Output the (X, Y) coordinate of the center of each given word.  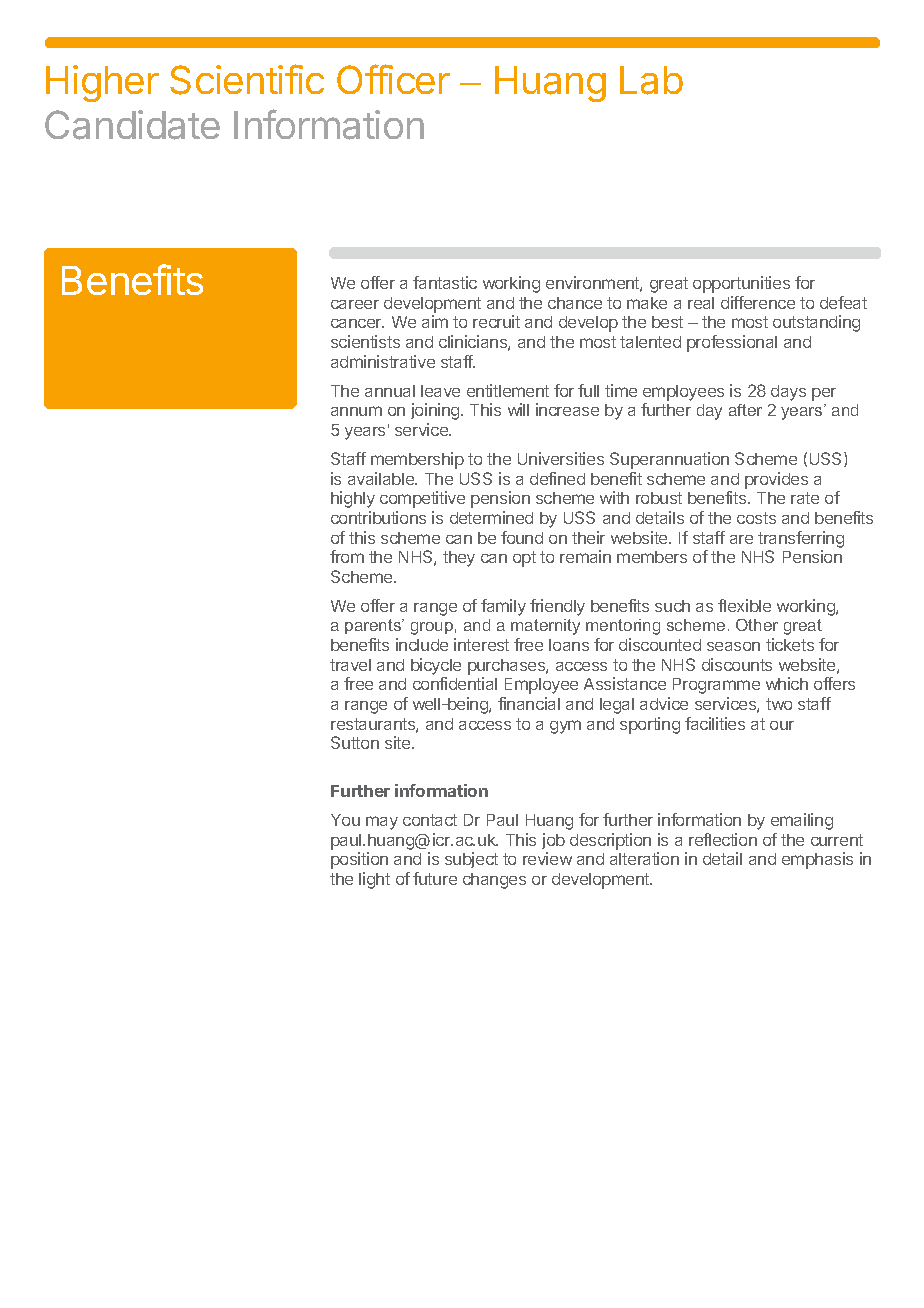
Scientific (247, 79)
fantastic (445, 282)
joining (436, 411)
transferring (801, 539)
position (359, 860)
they (459, 559)
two (779, 704)
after (745, 410)
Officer (393, 79)
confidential (455, 683)
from (347, 556)
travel (350, 665)
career (355, 304)
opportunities (741, 284)
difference (758, 302)
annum (356, 411)
